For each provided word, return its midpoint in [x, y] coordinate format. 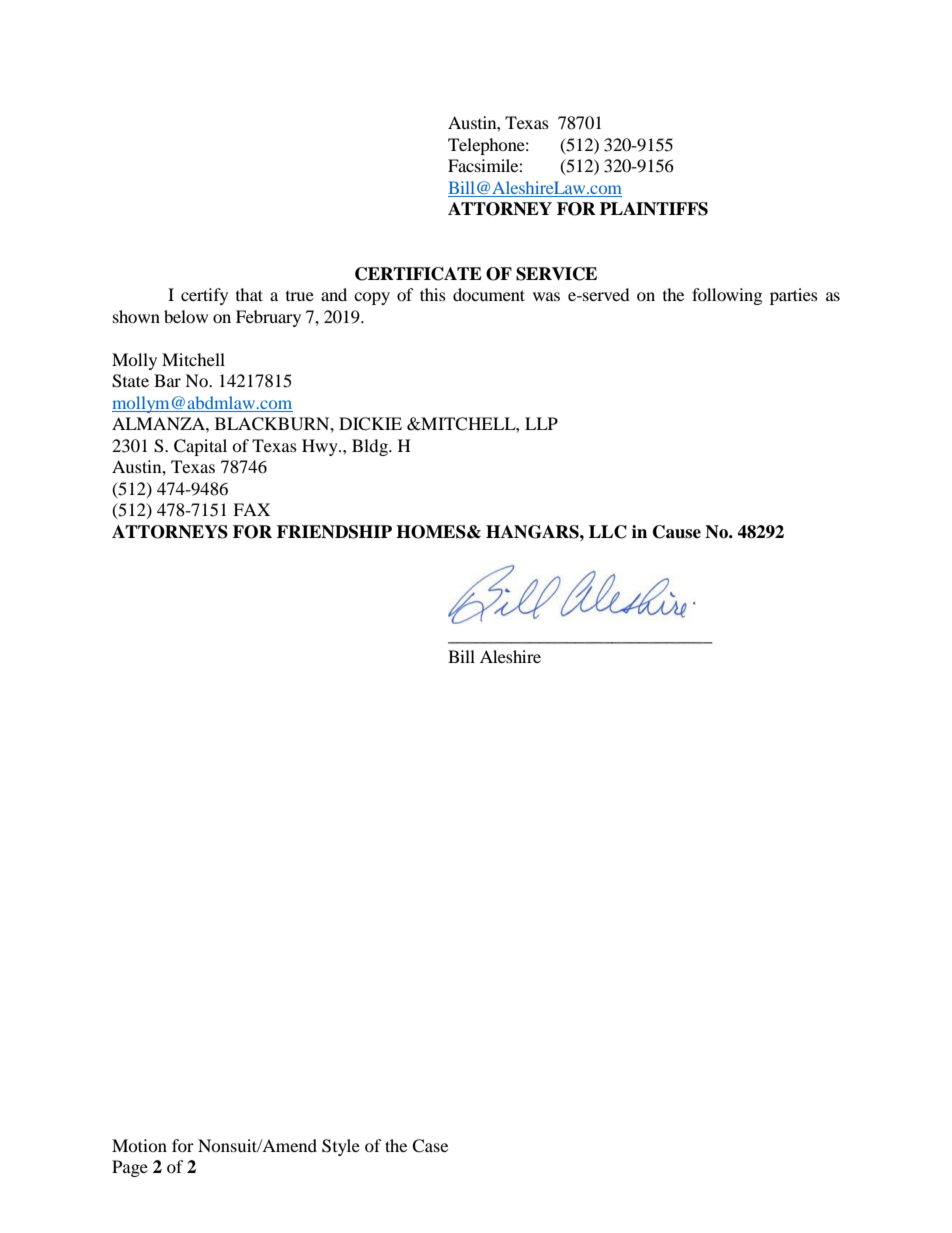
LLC [608, 532]
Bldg [371, 447]
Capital [200, 447]
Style [341, 1147]
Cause [677, 532]
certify [204, 296]
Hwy [321, 447]
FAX [251, 509]
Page [130, 1168]
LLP [541, 423]
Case [430, 1146]
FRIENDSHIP [334, 532]
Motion [139, 1145]
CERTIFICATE [418, 274]
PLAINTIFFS [654, 209]
